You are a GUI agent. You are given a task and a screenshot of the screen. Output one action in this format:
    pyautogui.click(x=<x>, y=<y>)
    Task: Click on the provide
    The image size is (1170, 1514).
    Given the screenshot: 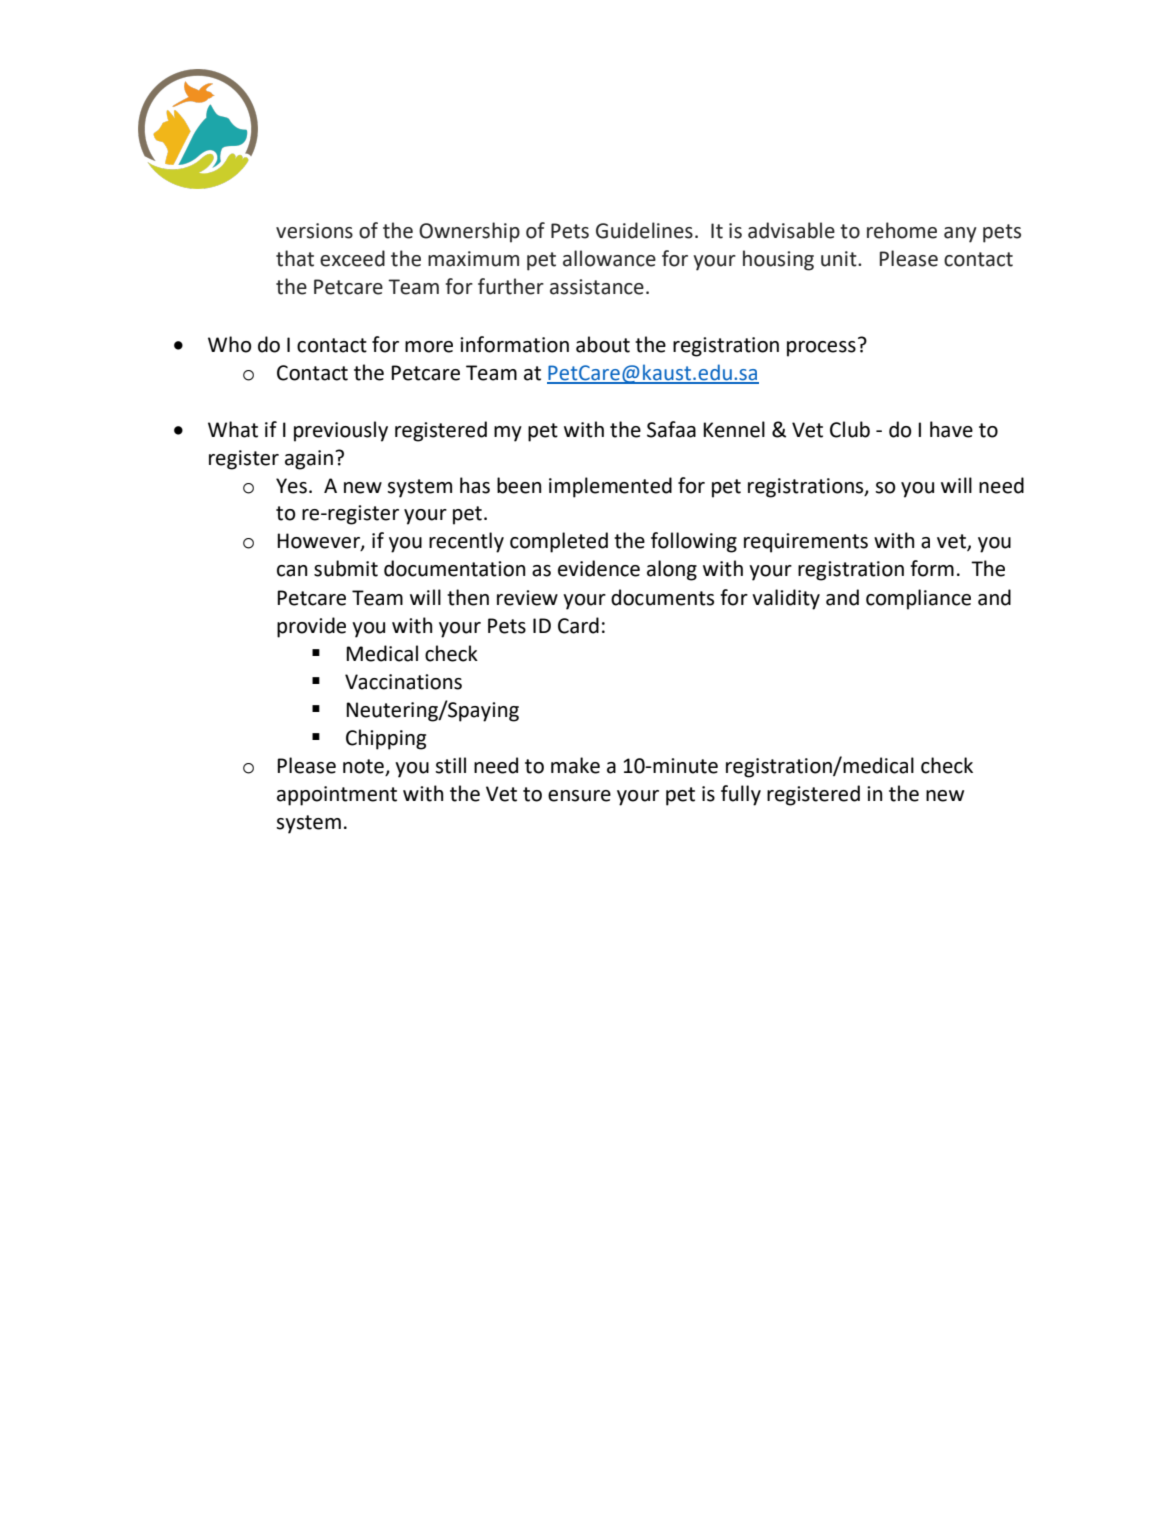 What is the action you would take?
    pyautogui.click(x=311, y=627)
